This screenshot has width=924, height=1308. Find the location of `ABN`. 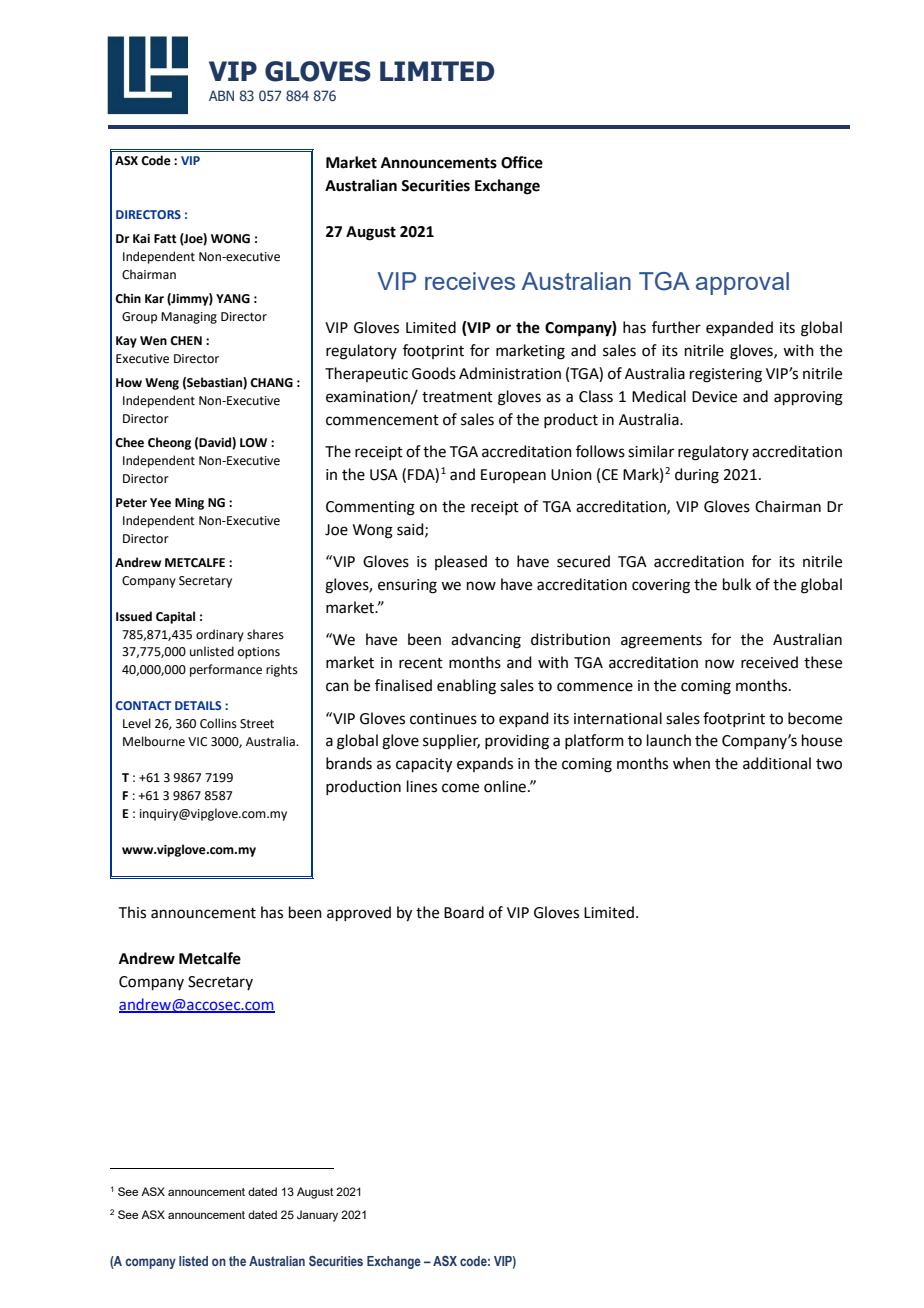

ABN is located at coordinates (221, 95).
